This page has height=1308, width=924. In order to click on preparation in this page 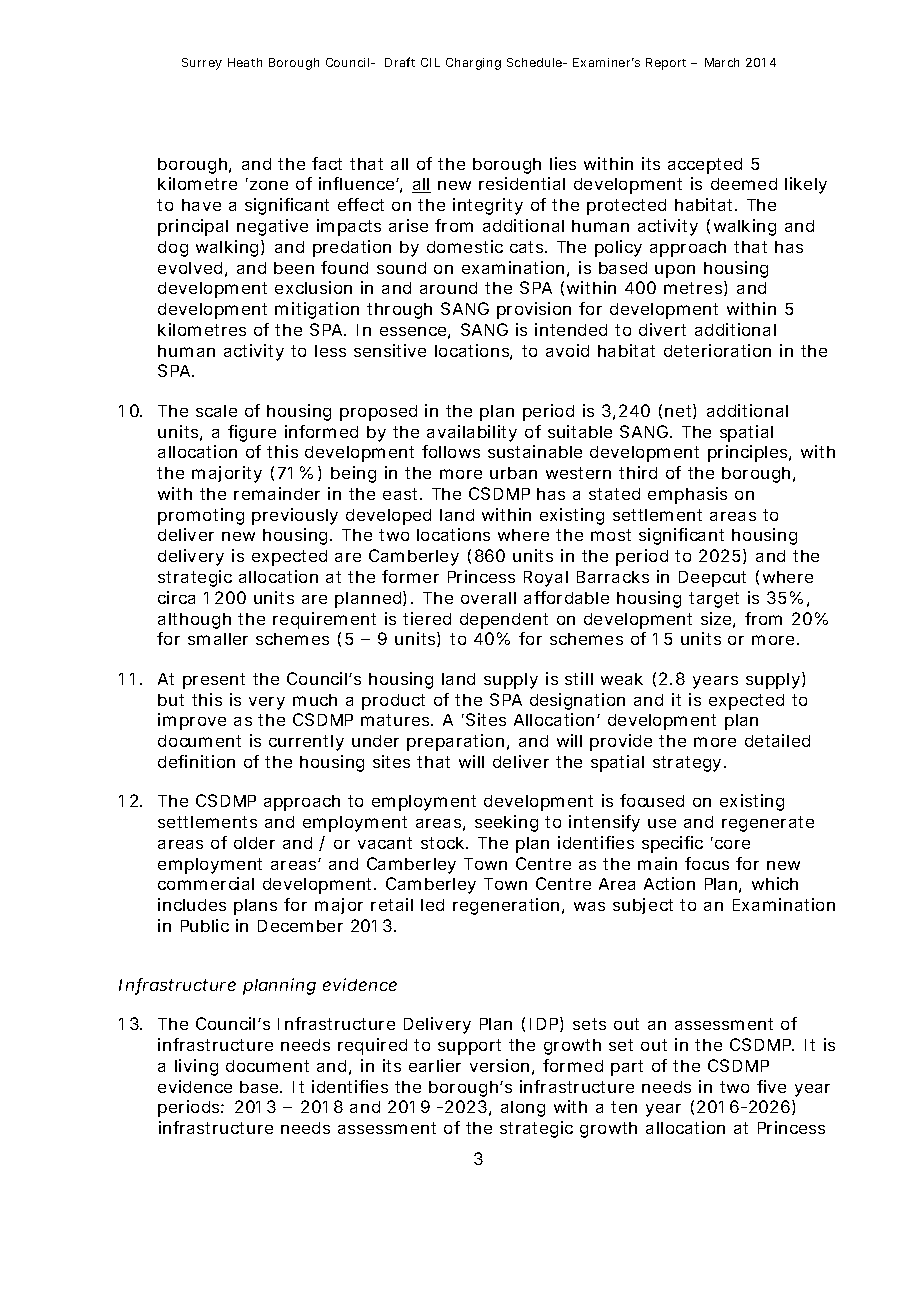, I will do `click(455, 742)`.
